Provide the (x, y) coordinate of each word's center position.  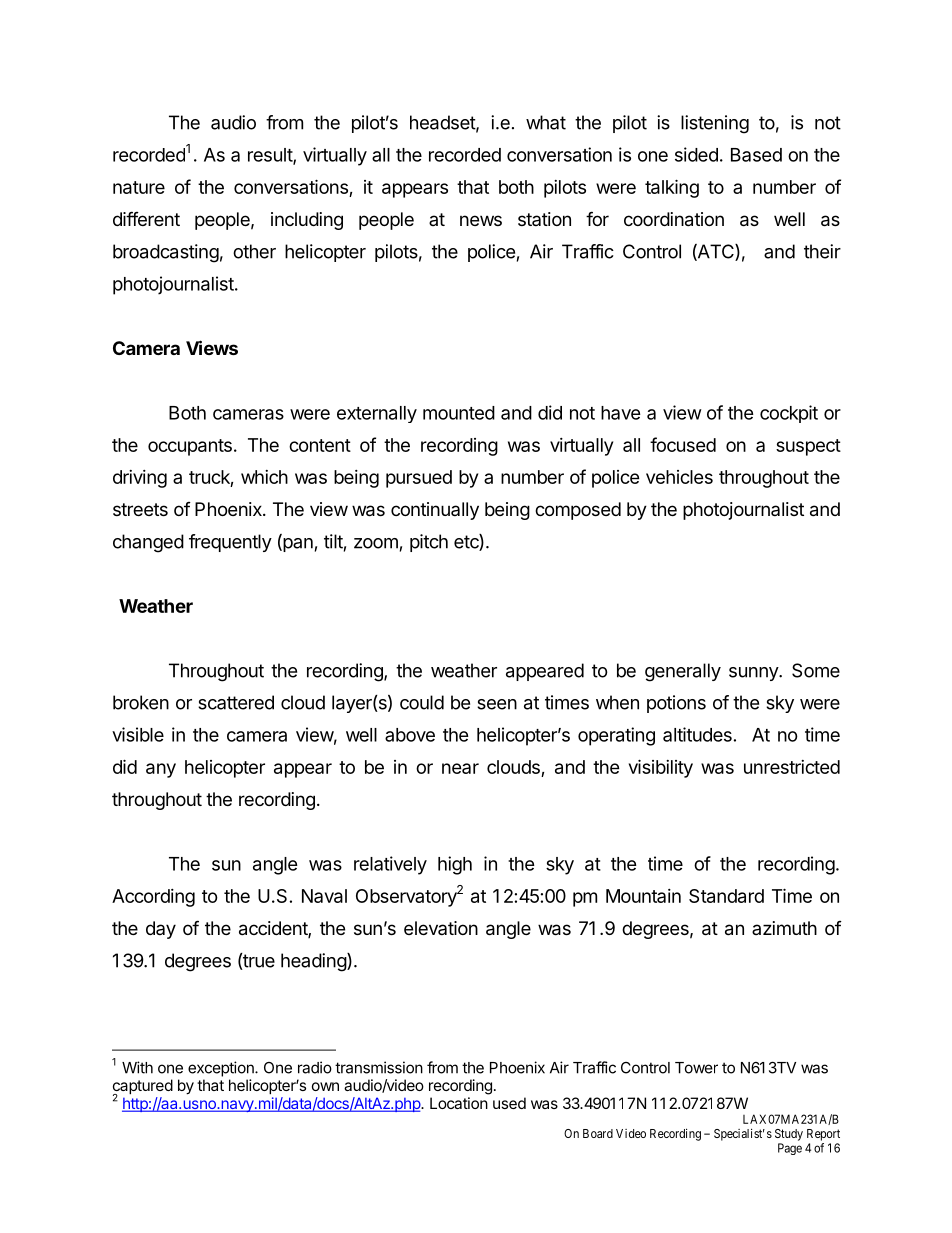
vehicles (679, 477)
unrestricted (792, 767)
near (460, 768)
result (271, 156)
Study (789, 1135)
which (264, 477)
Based (756, 155)
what (546, 122)
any (161, 770)
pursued (419, 479)
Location (459, 1103)
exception (222, 1069)
